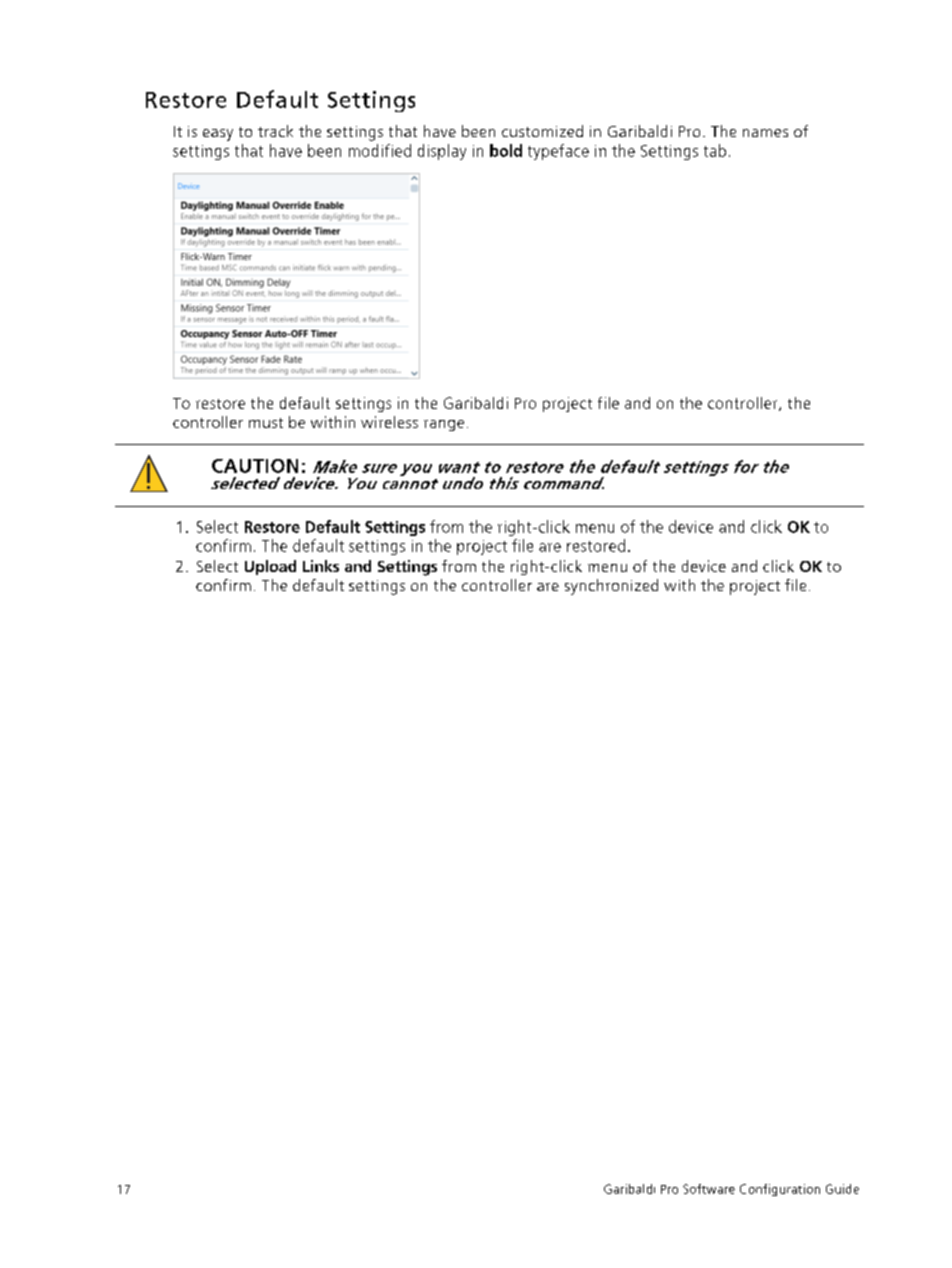  What do you see at coordinates (709, 1189) in the document?
I see `Software` at bounding box center [709, 1189].
